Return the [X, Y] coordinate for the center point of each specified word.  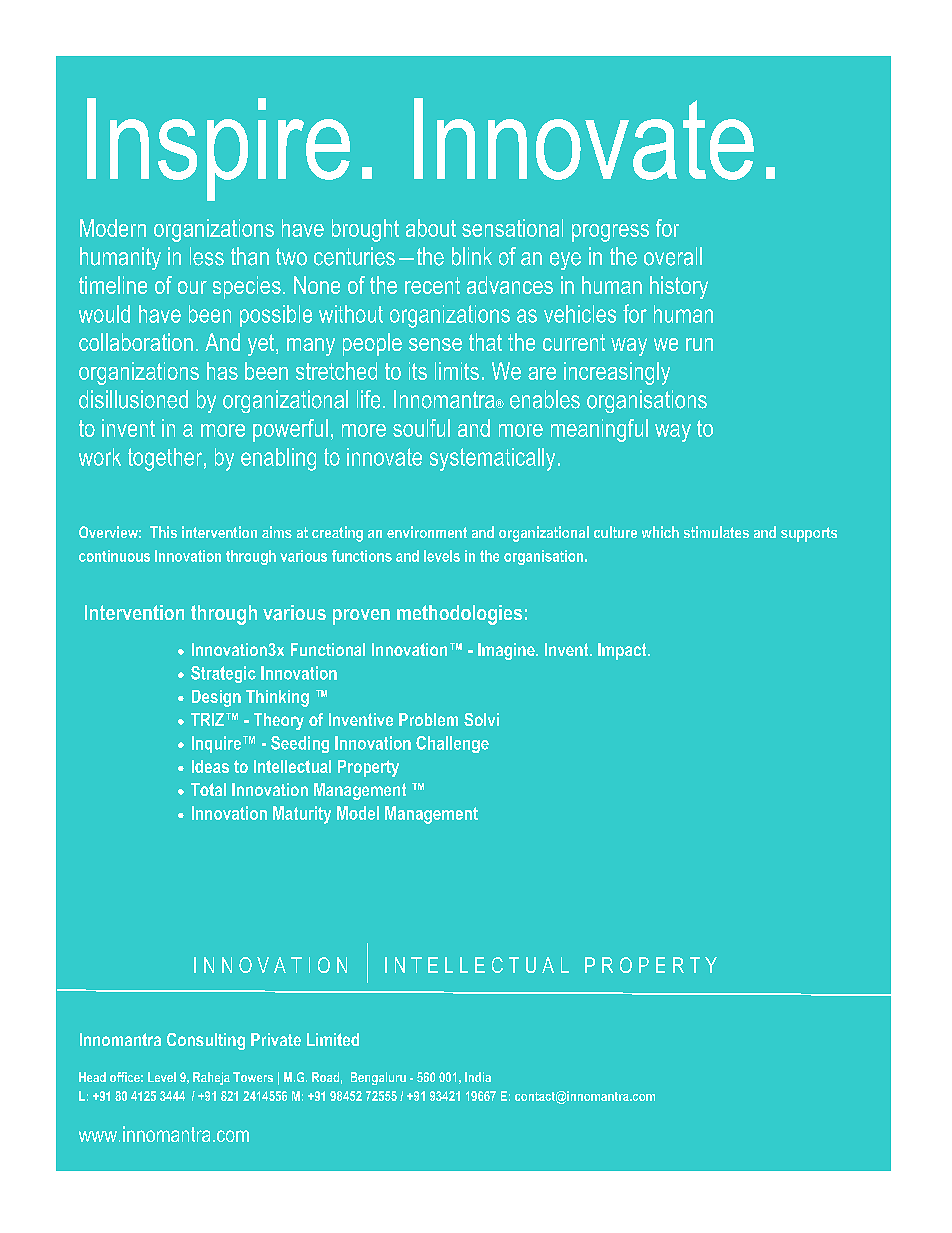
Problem [428, 719]
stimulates [716, 532]
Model [358, 813]
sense [435, 344]
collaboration [136, 342]
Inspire [218, 149]
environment [427, 532]
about [431, 228]
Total [208, 789]
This [163, 532]
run [699, 344]
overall [673, 256]
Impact [623, 651]
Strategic [223, 674]
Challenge [452, 744]
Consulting [206, 1041]
